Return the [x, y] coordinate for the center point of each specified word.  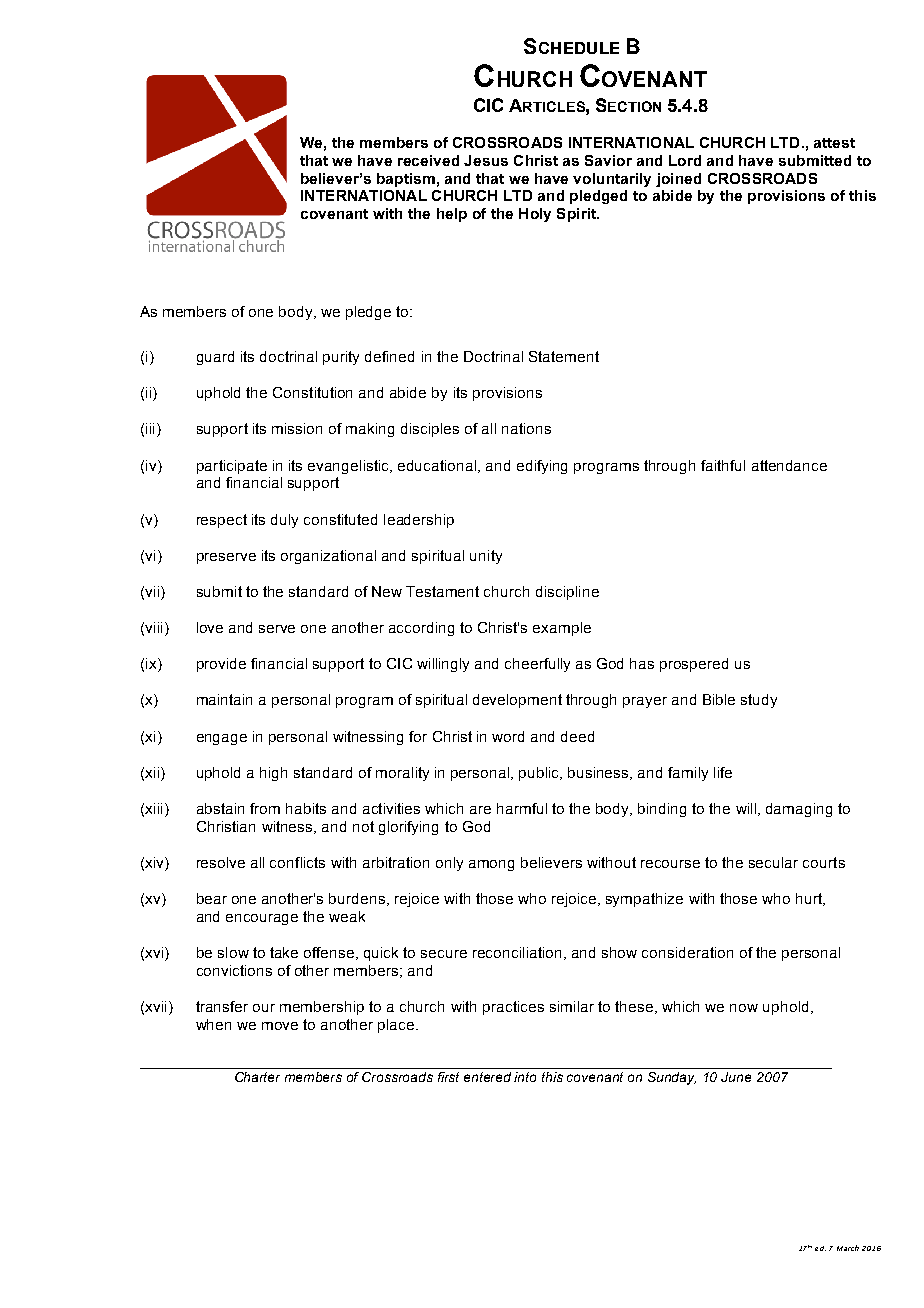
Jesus [486, 160]
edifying [542, 467]
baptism [406, 180]
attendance [789, 465]
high [273, 774]
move [280, 1026]
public [540, 774]
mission [297, 428]
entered [487, 1077]
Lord [685, 160]
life [723, 772]
